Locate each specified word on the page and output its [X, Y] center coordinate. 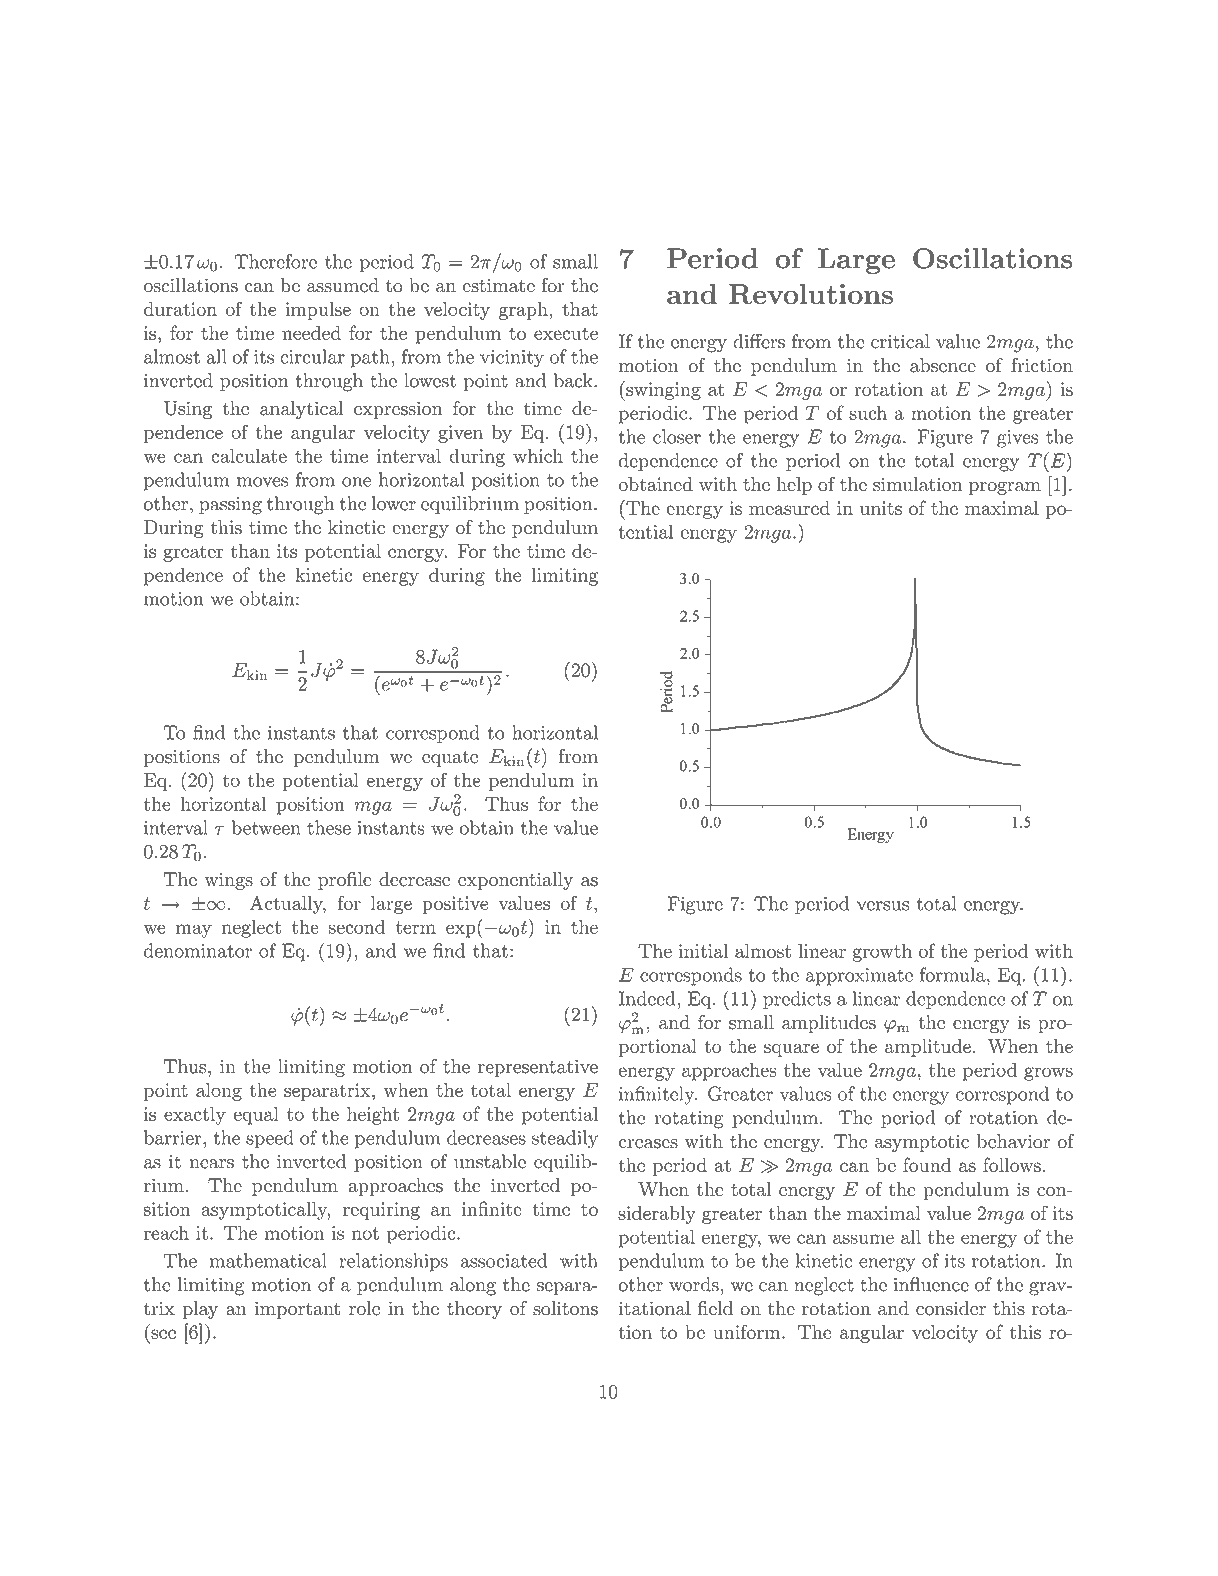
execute [566, 333]
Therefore [276, 261]
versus [883, 906]
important [297, 1310]
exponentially [515, 881]
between [265, 827]
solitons [565, 1308]
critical [900, 341]
